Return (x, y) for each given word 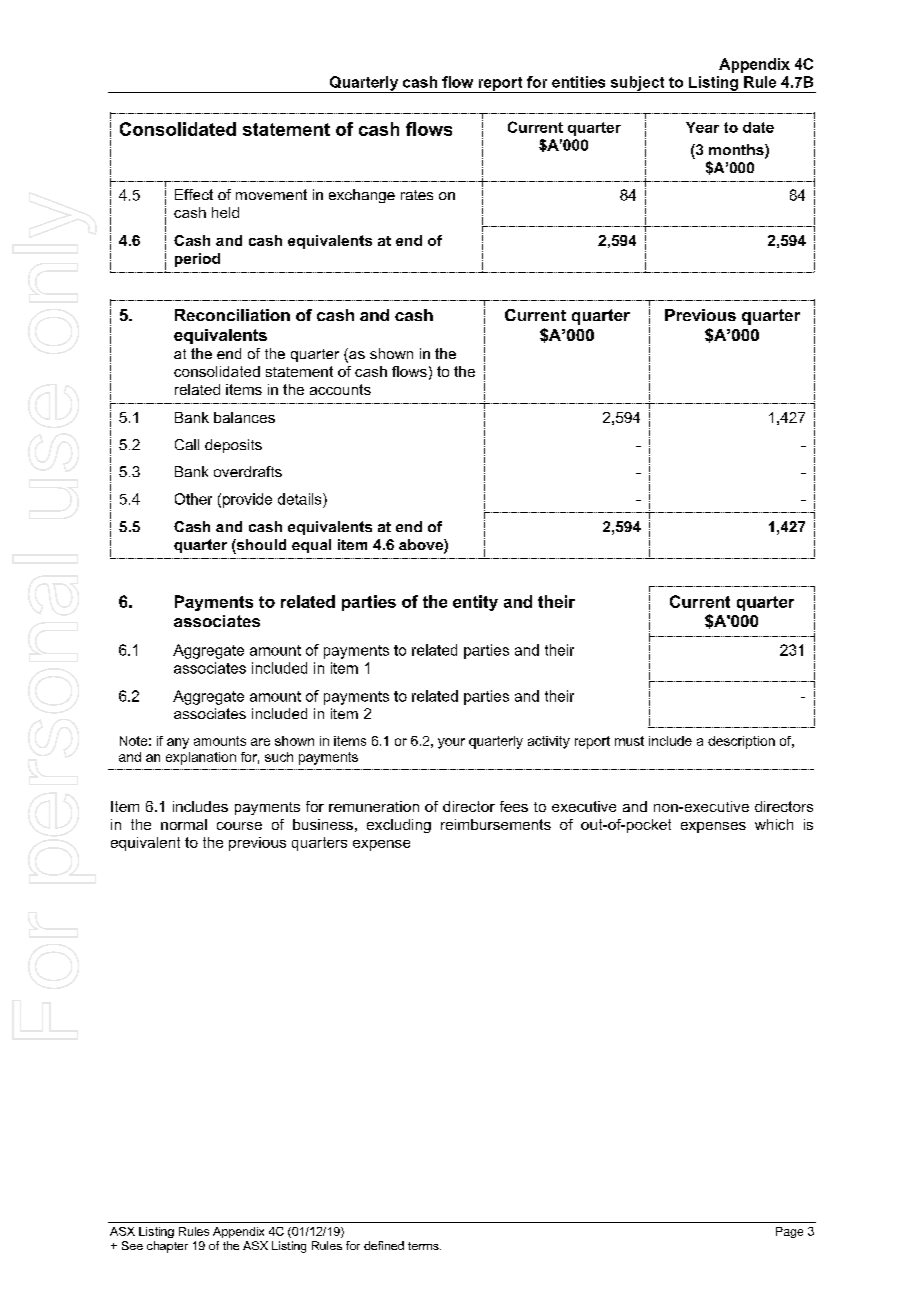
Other (193, 499)
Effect (194, 194)
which (774, 824)
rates (417, 195)
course (239, 826)
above (422, 546)
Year (702, 127)
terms (424, 1246)
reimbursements (496, 824)
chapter (167, 1247)
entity (475, 603)
